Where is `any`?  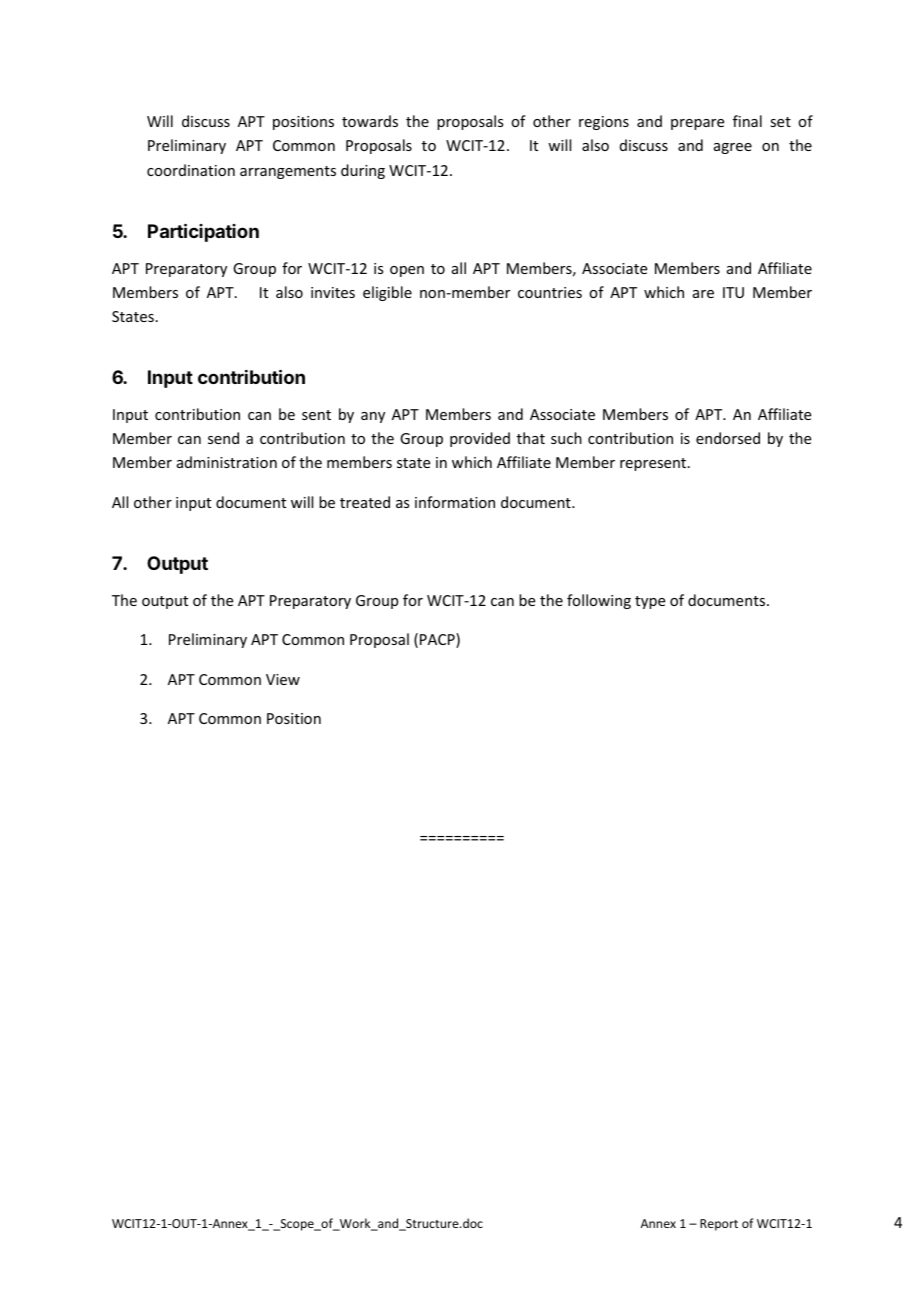
any is located at coordinates (373, 417).
